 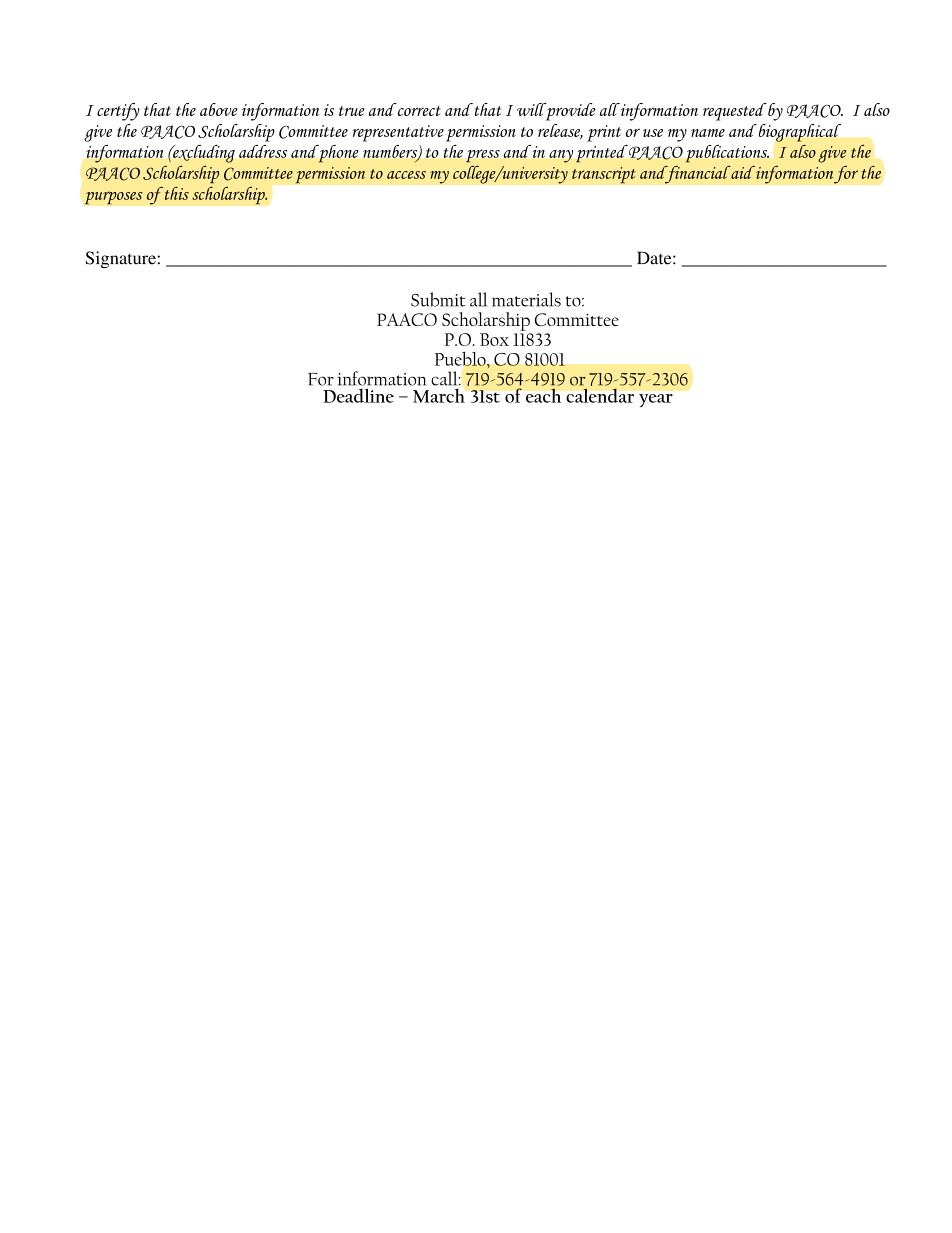 What do you see at coordinates (438, 299) in the page?
I see `Submit` at bounding box center [438, 299].
